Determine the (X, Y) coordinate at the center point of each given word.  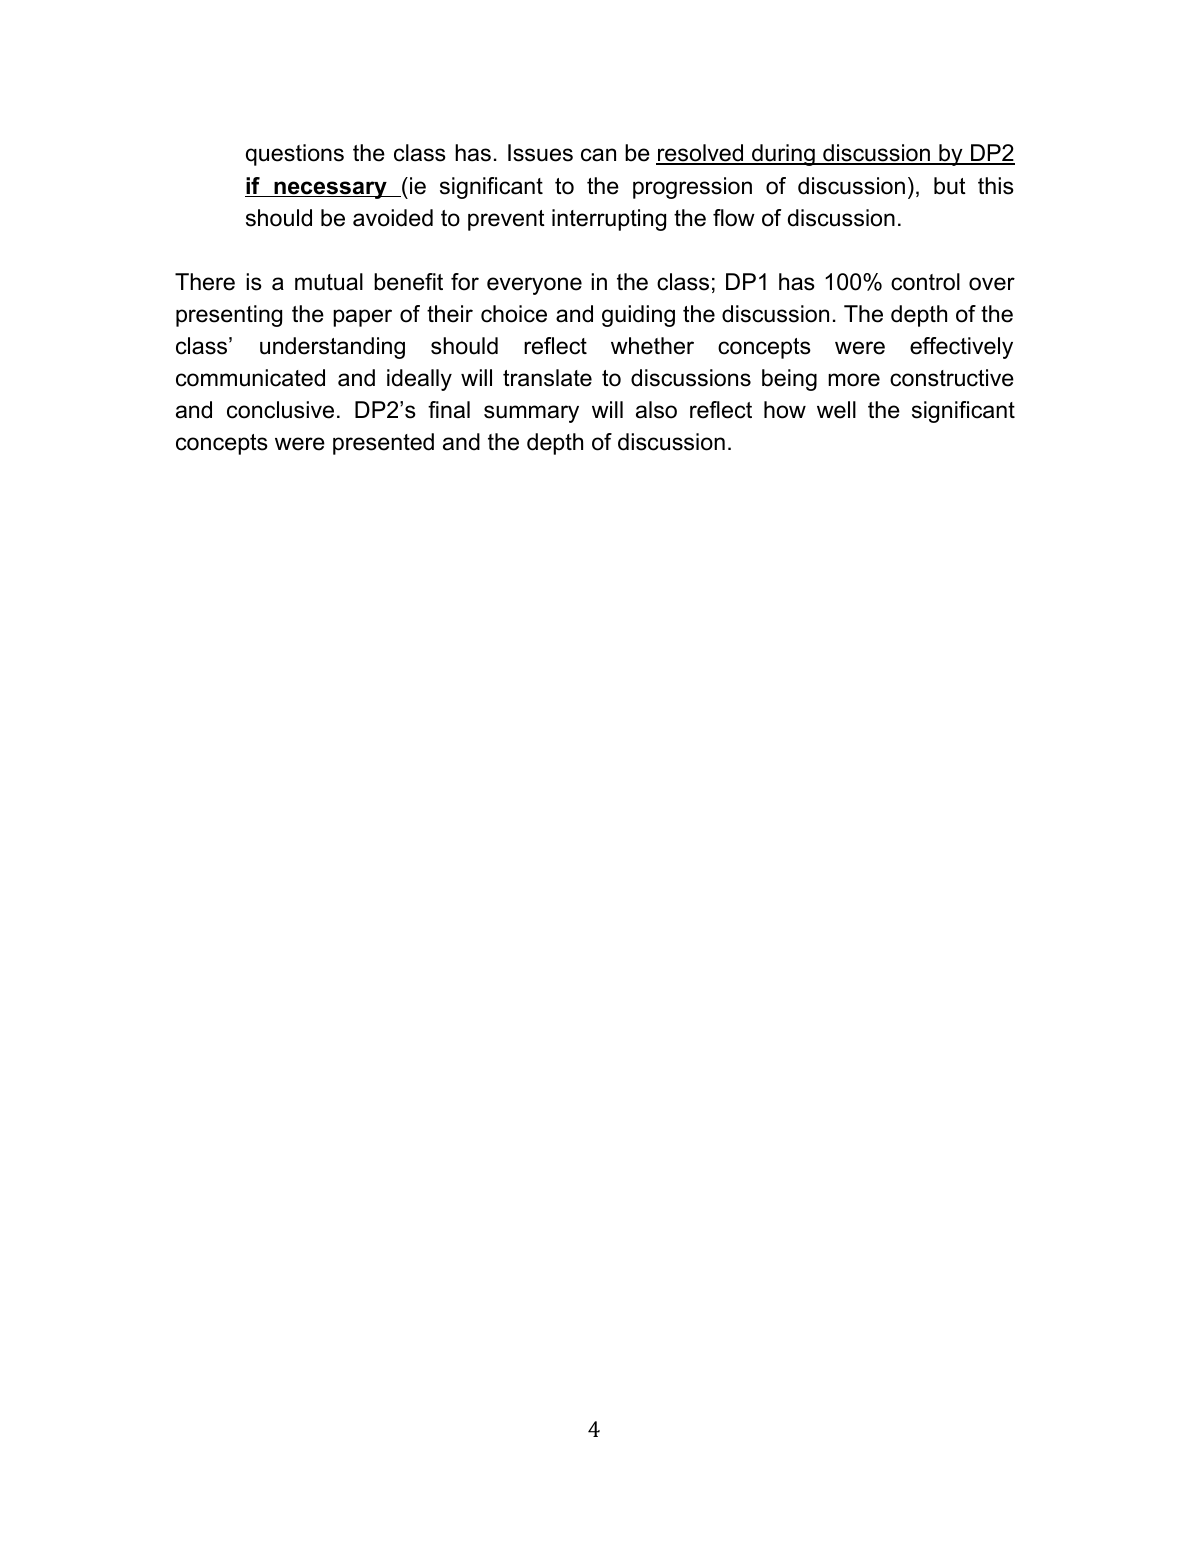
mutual (329, 282)
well (836, 410)
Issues (540, 153)
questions (295, 155)
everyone (534, 286)
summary (531, 414)
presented (383, 444)
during (783, 155)
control (925, 282)
